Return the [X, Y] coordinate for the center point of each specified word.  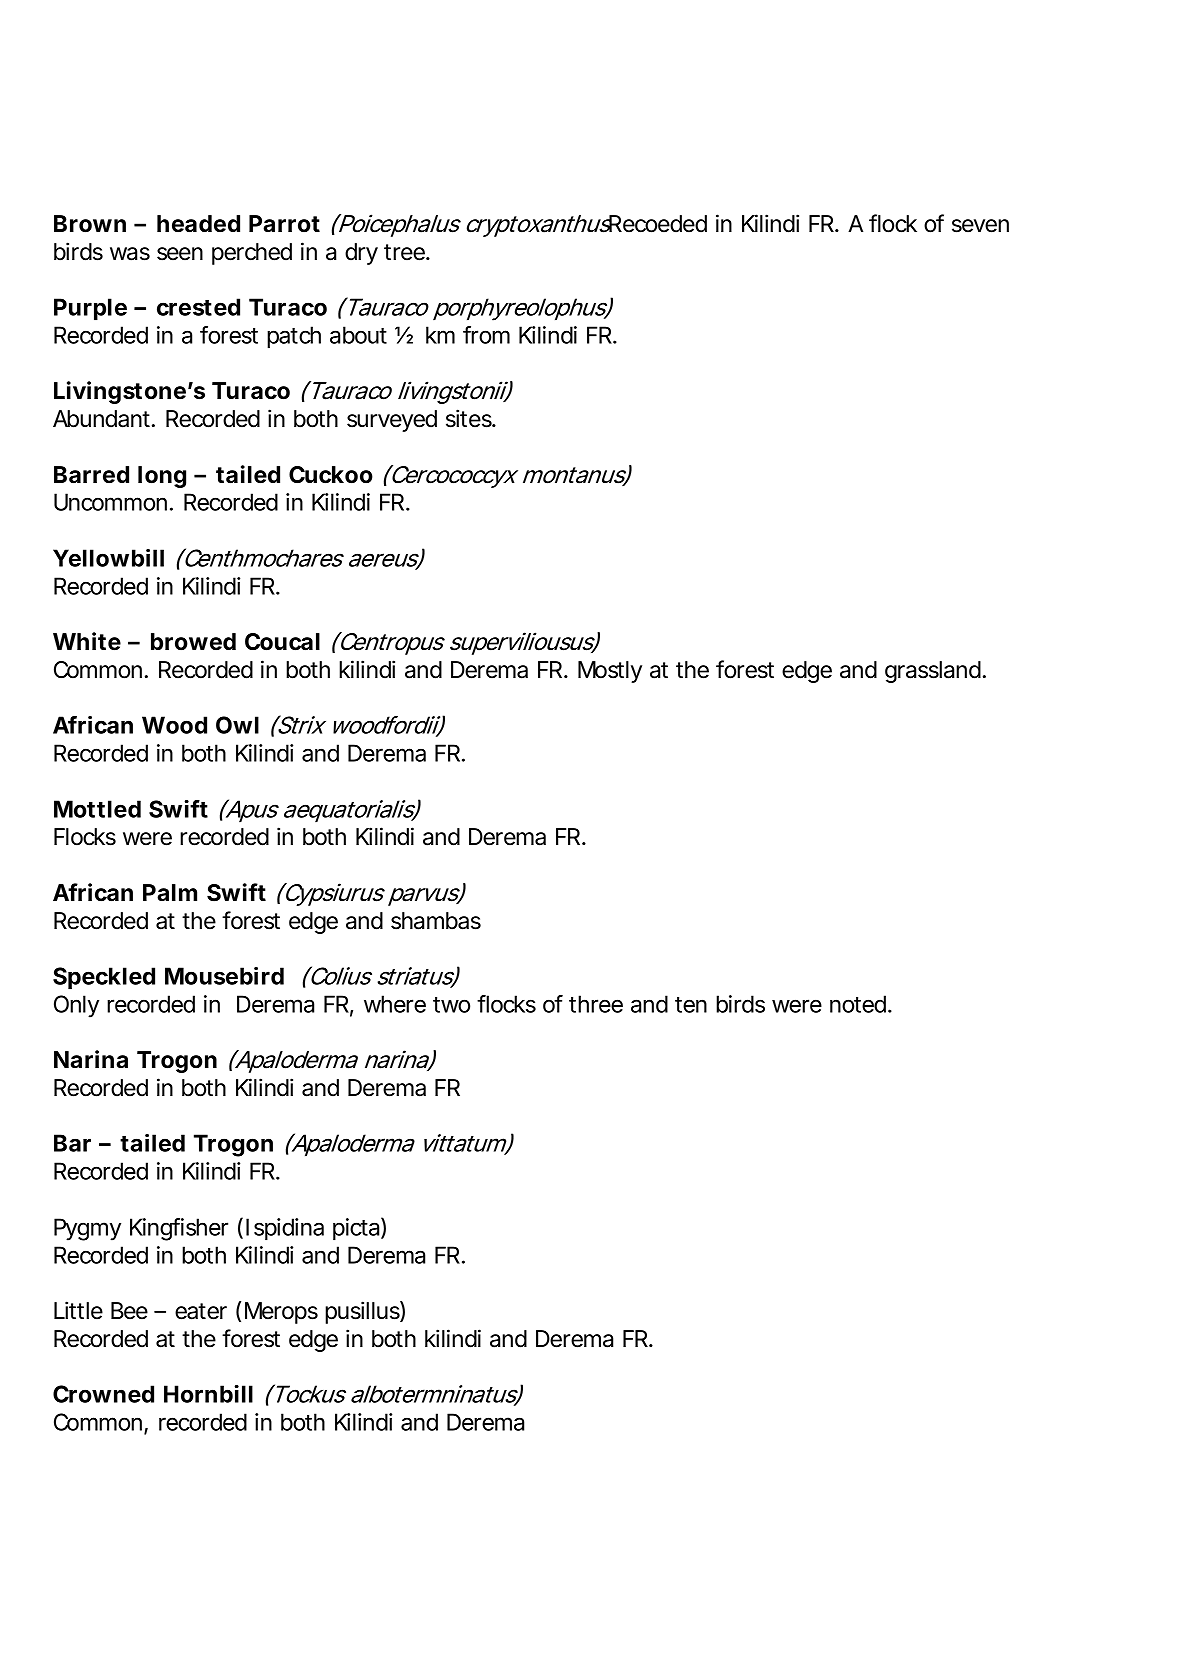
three [596, 1004]
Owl [237, 725]
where [395, 1004]
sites [470, 418]
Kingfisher [179, 1229]
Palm [170, 892]
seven [980, 226]
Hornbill [208, 1394]
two [451, 1005]
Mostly [610, 672]
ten [691, 1005]
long [162, 477]
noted [858, 1004]
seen [180, 254]
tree [405, 252]
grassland [933, 672]
